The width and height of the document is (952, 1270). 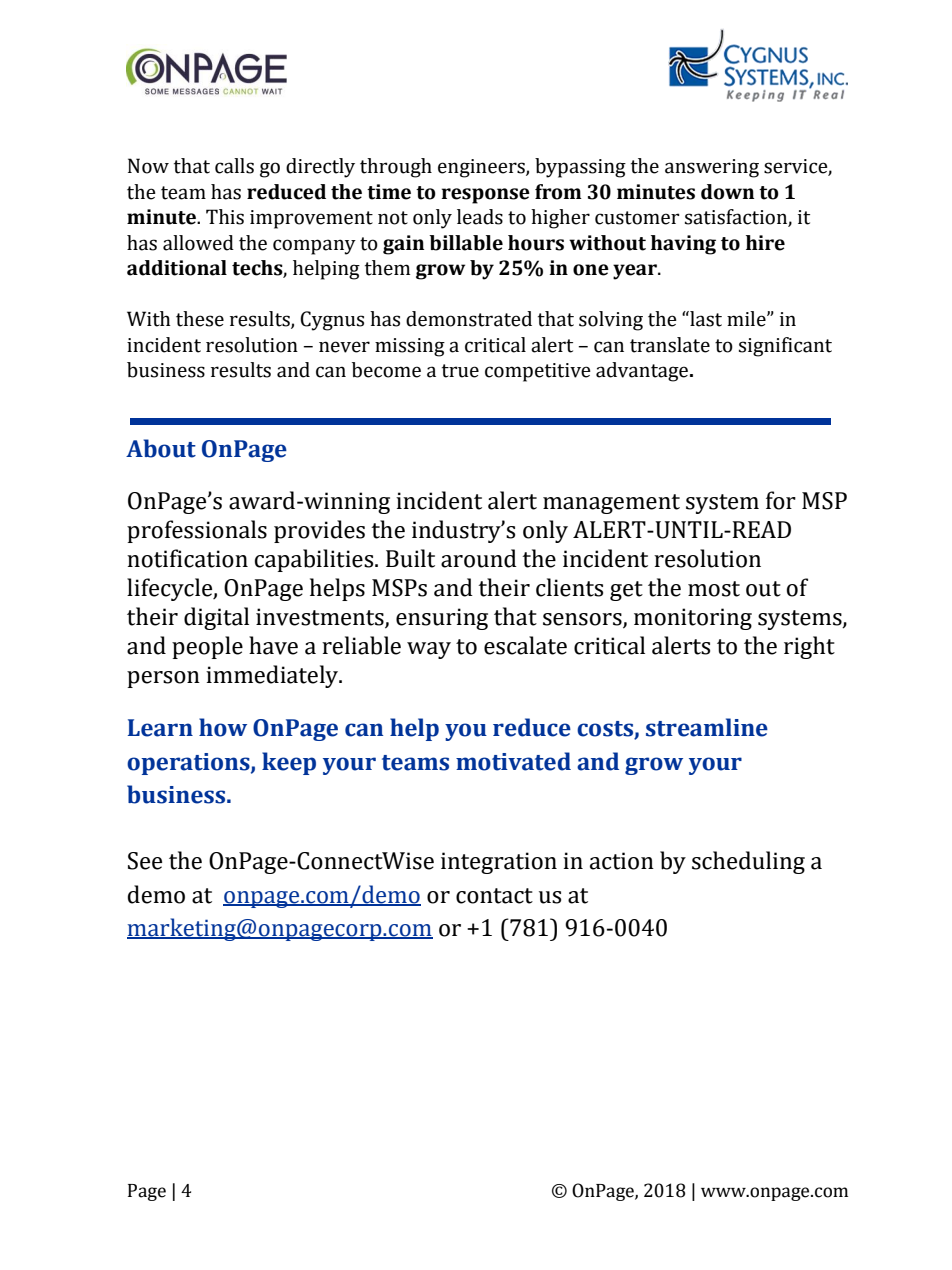 What do you see at coordinates (479, 558) in the document?
I see `around` at bounding box center [479, 558].
